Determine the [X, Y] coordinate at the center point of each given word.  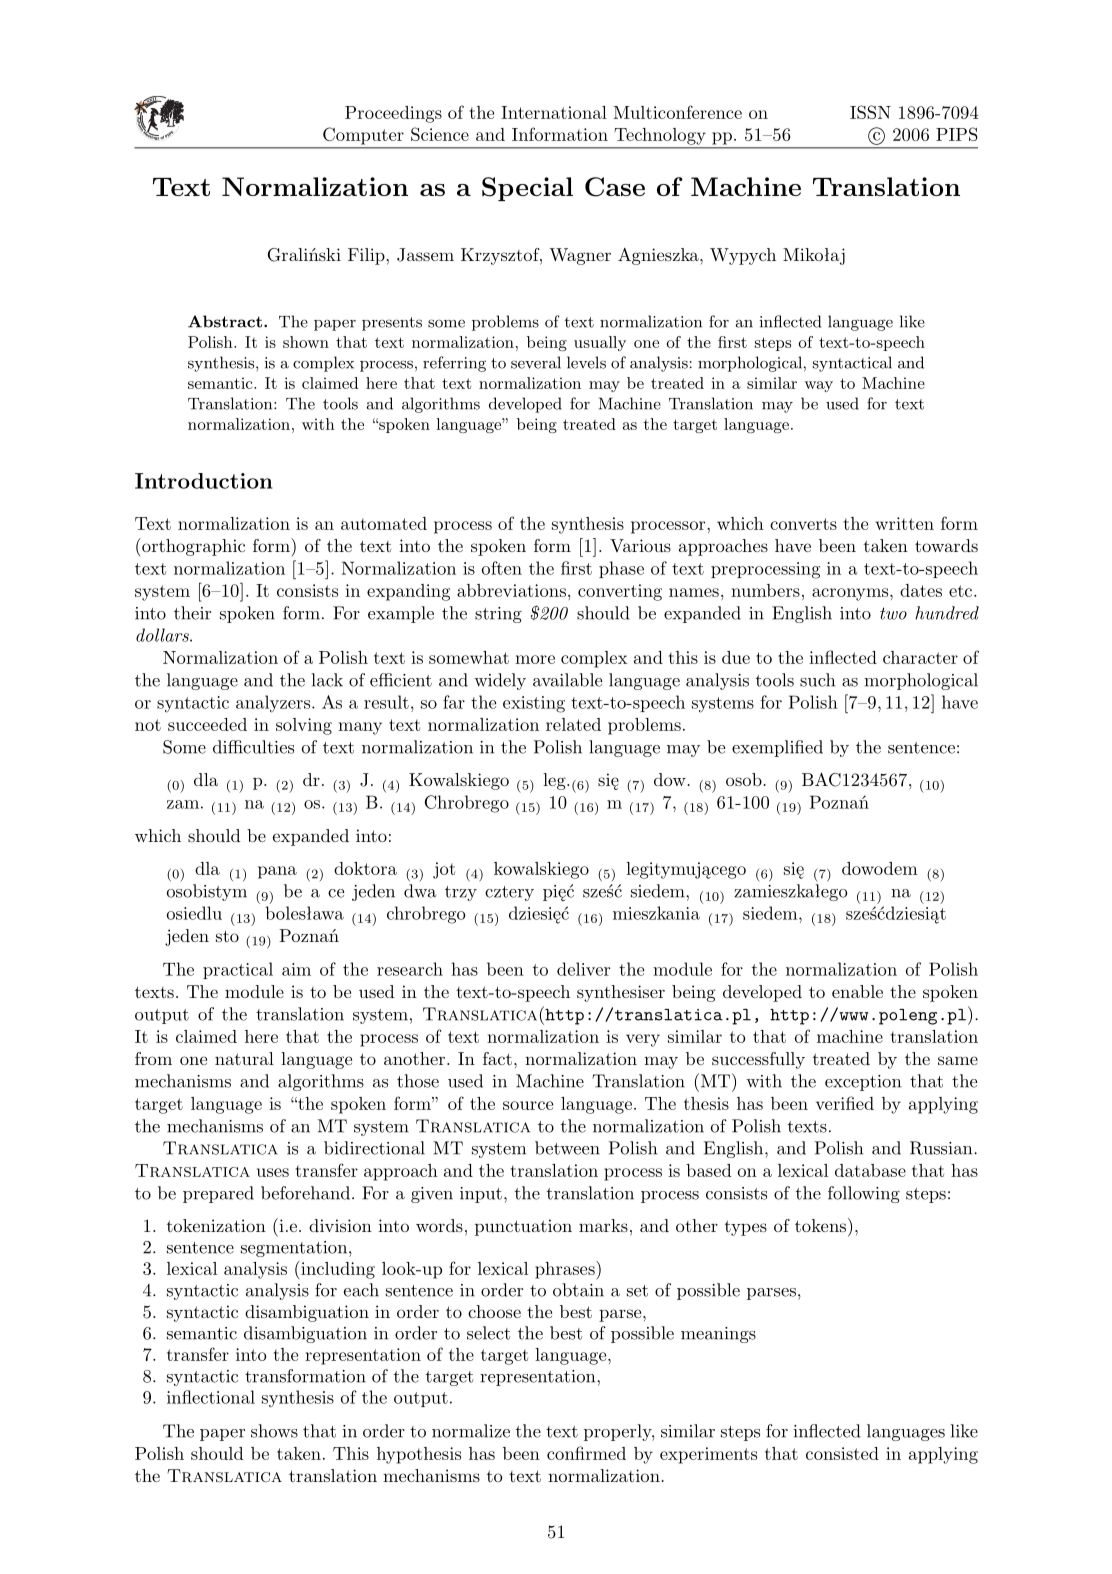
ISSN [870, 112]
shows [274, 1431]
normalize [471, 1431]
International [554, 112]
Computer [363, 136]
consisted [842, 1453]
